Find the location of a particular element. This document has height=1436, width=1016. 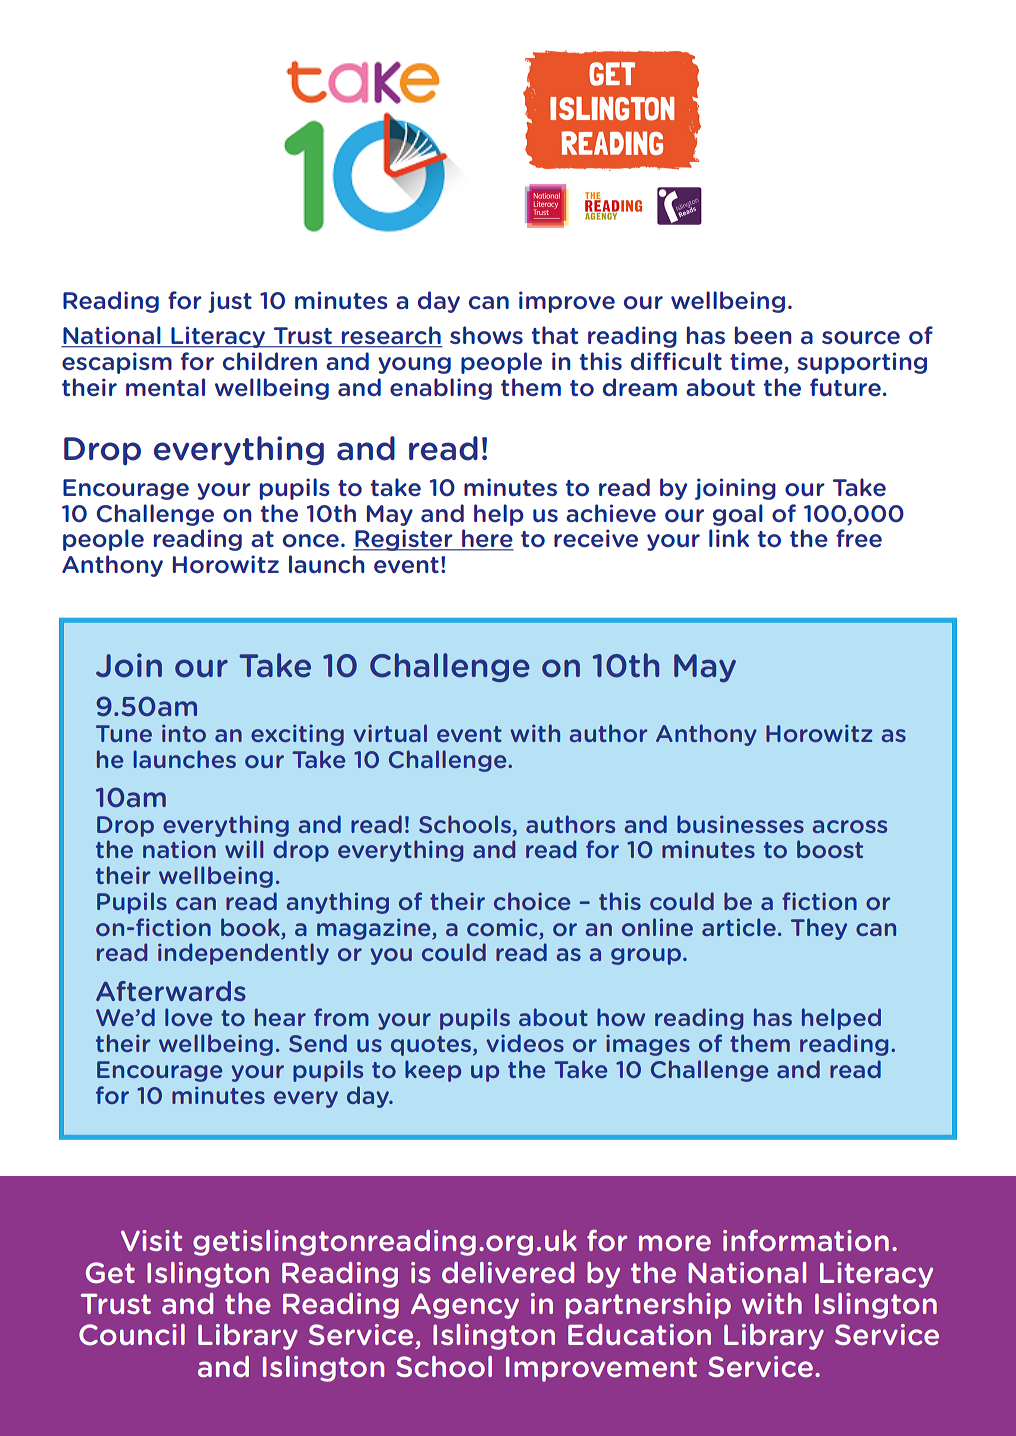

businesses is located at coordinates (740, 824).
